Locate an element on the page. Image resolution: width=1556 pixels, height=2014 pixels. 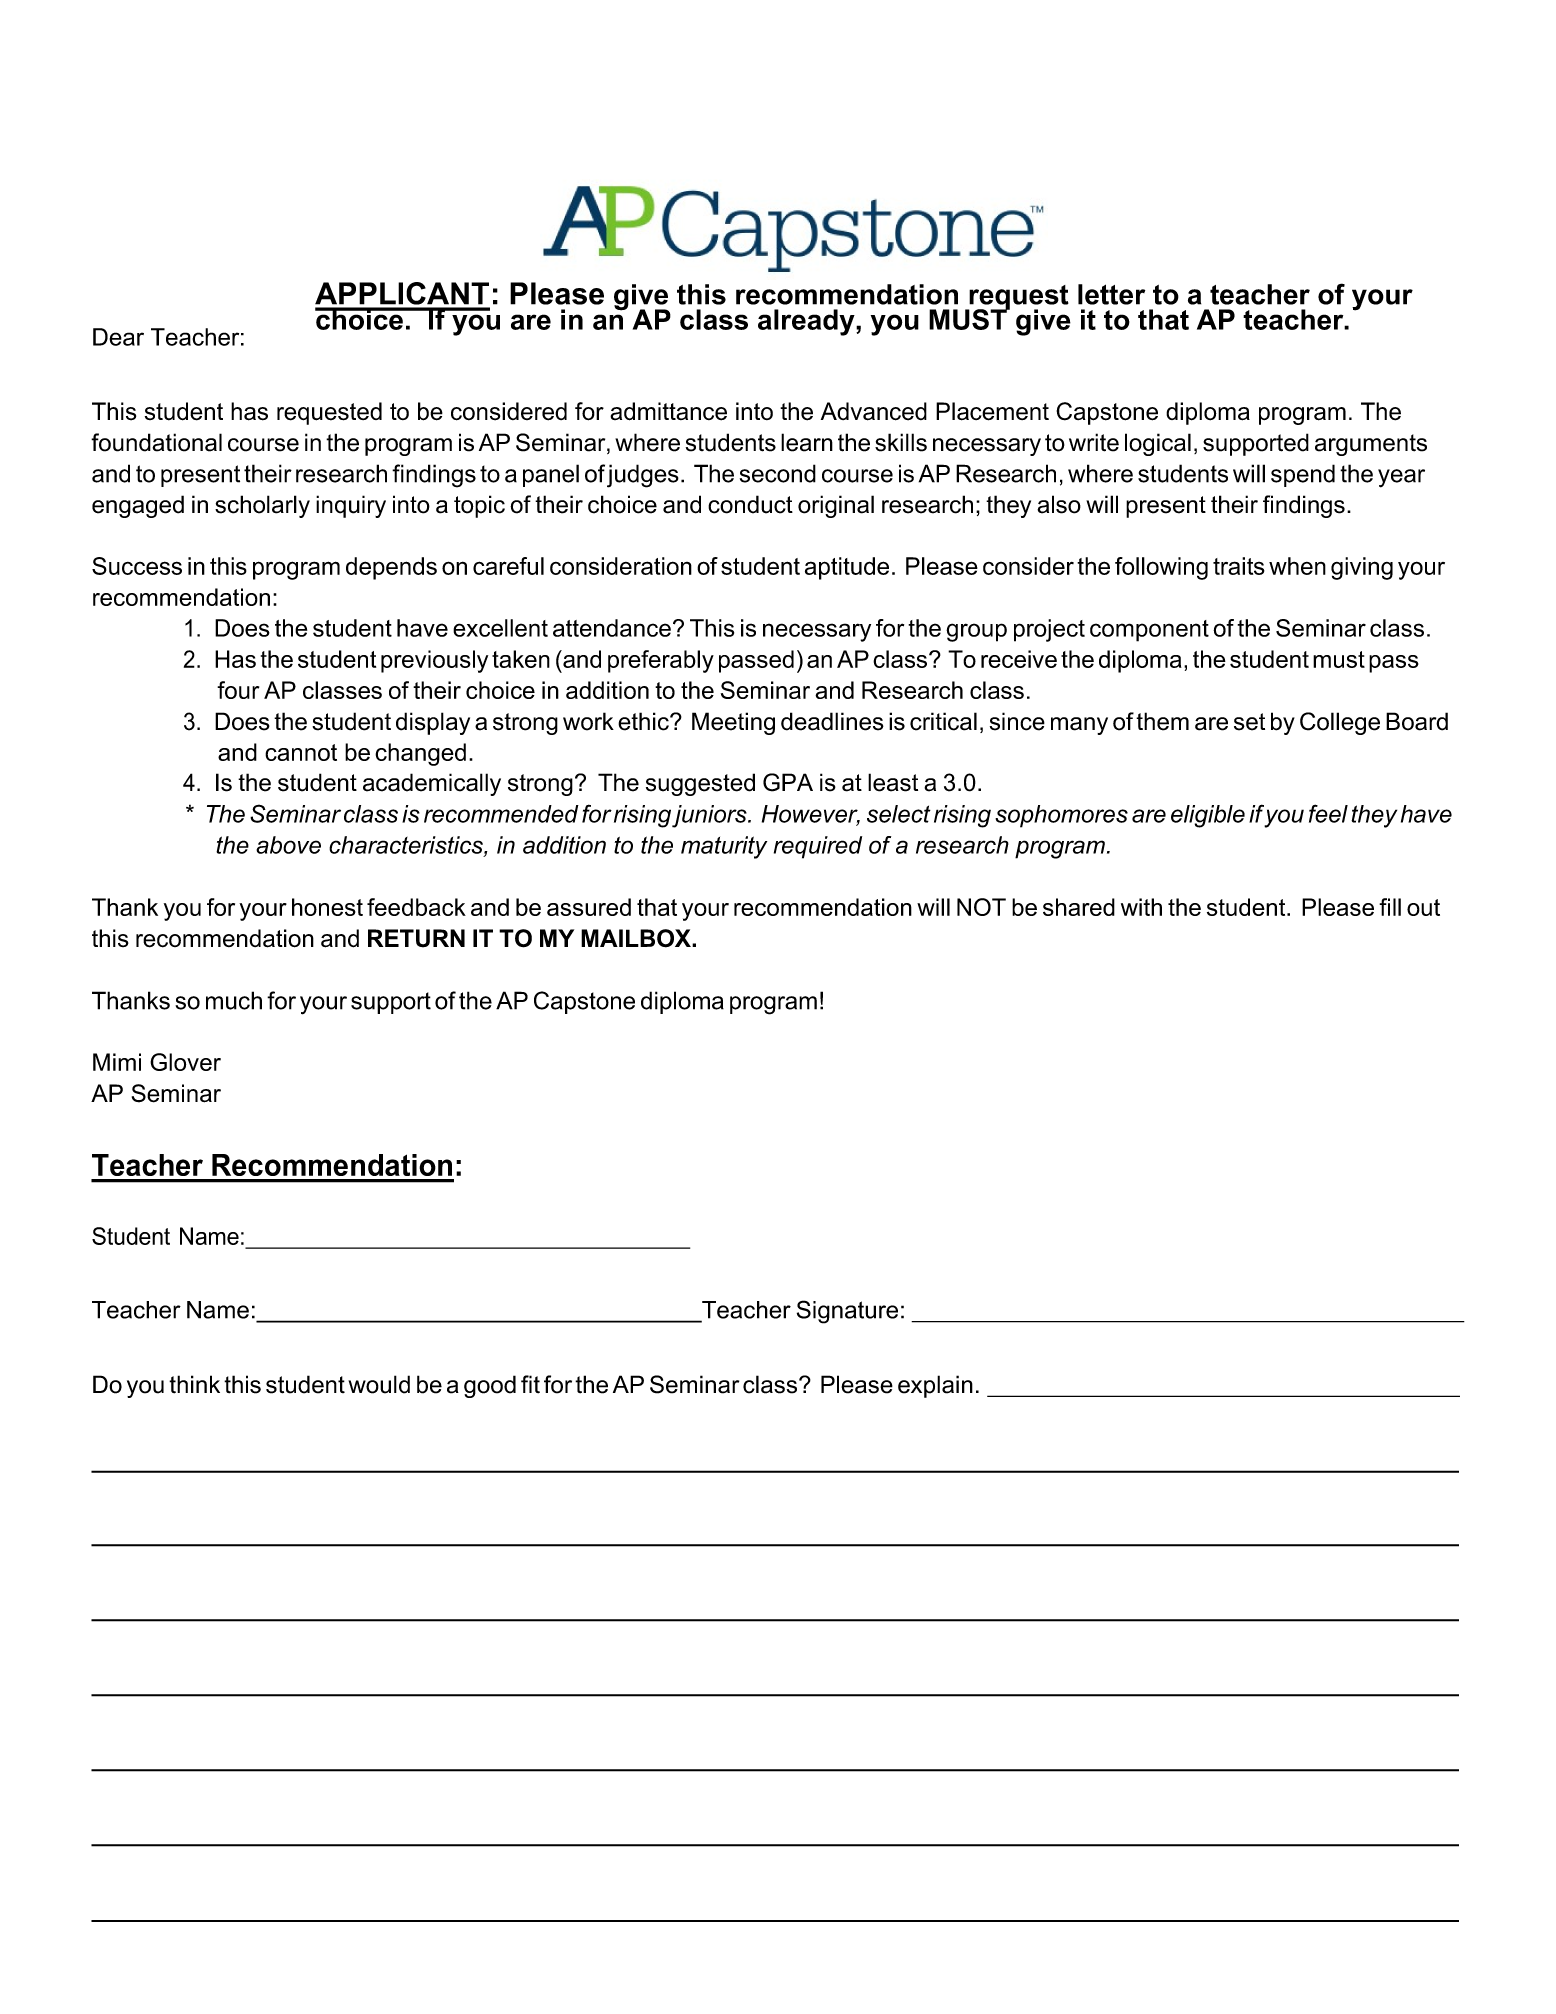
already is located at coordinates (807, 322).
